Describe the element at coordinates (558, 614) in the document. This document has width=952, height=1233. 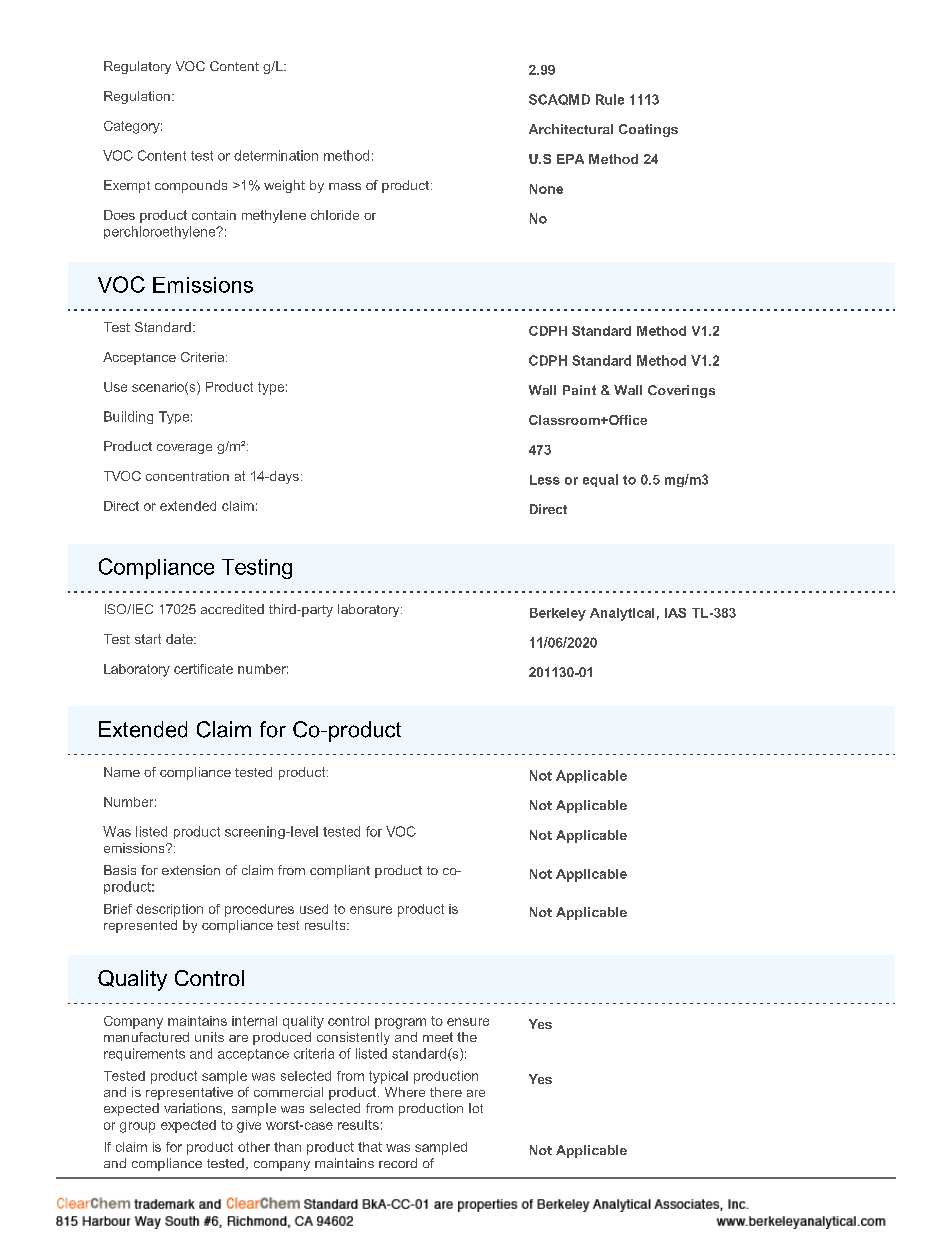
I see `Berkeley` at that location.
